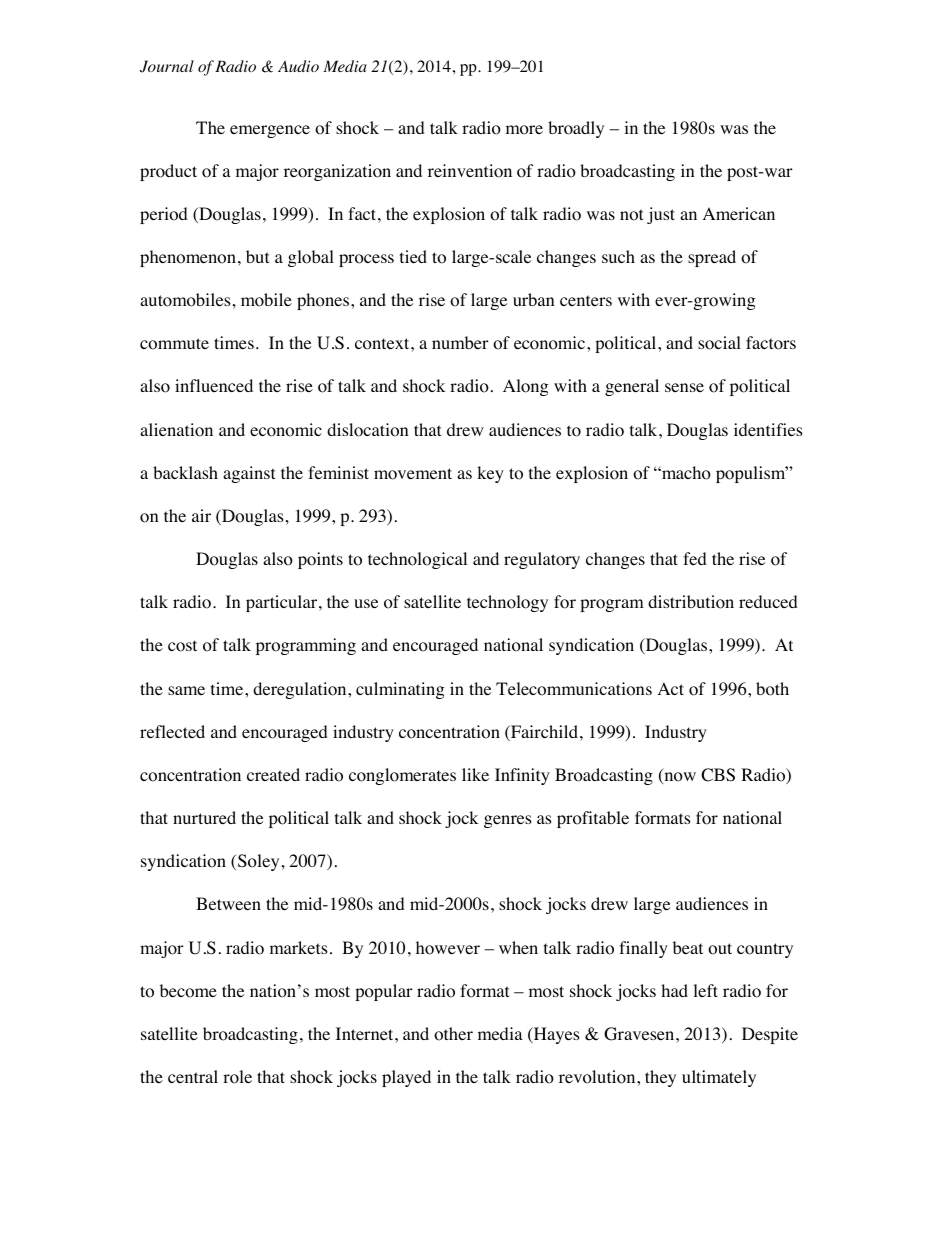 This screenshot has width=952, height=1233. I want to click on created, so click(273, 774).
